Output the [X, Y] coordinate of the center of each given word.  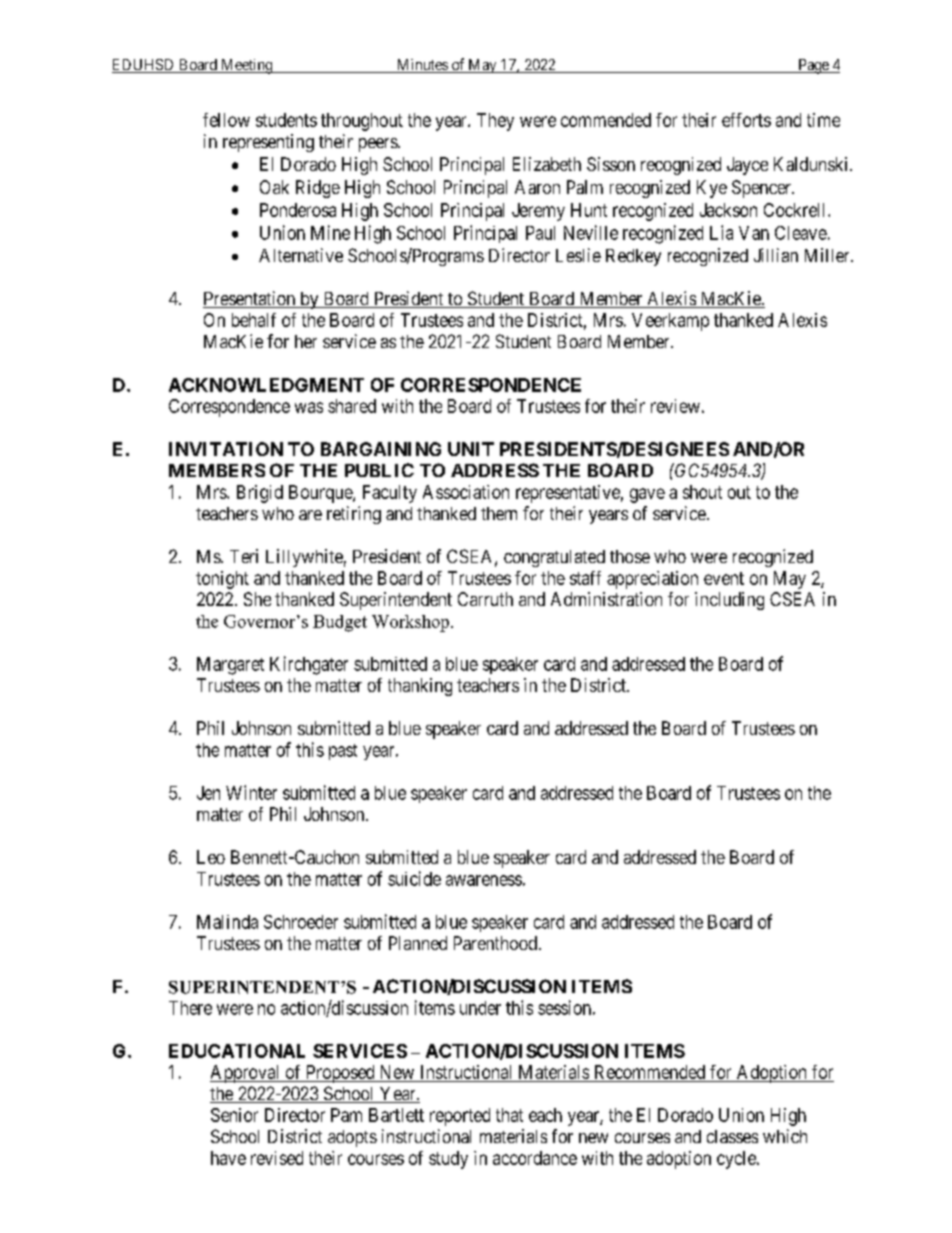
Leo [211, 857]
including [729, 601]
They [495, 122]
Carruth [485, 599]
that [509, 1115]
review [675, 406]
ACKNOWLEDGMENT [266, 385]
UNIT [471, 449]
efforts [746, 120]
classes [732, 1136]
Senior [234, 1115]
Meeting [247, 66]
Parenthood [495, 943]
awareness [484, 880]
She [257, 599]
